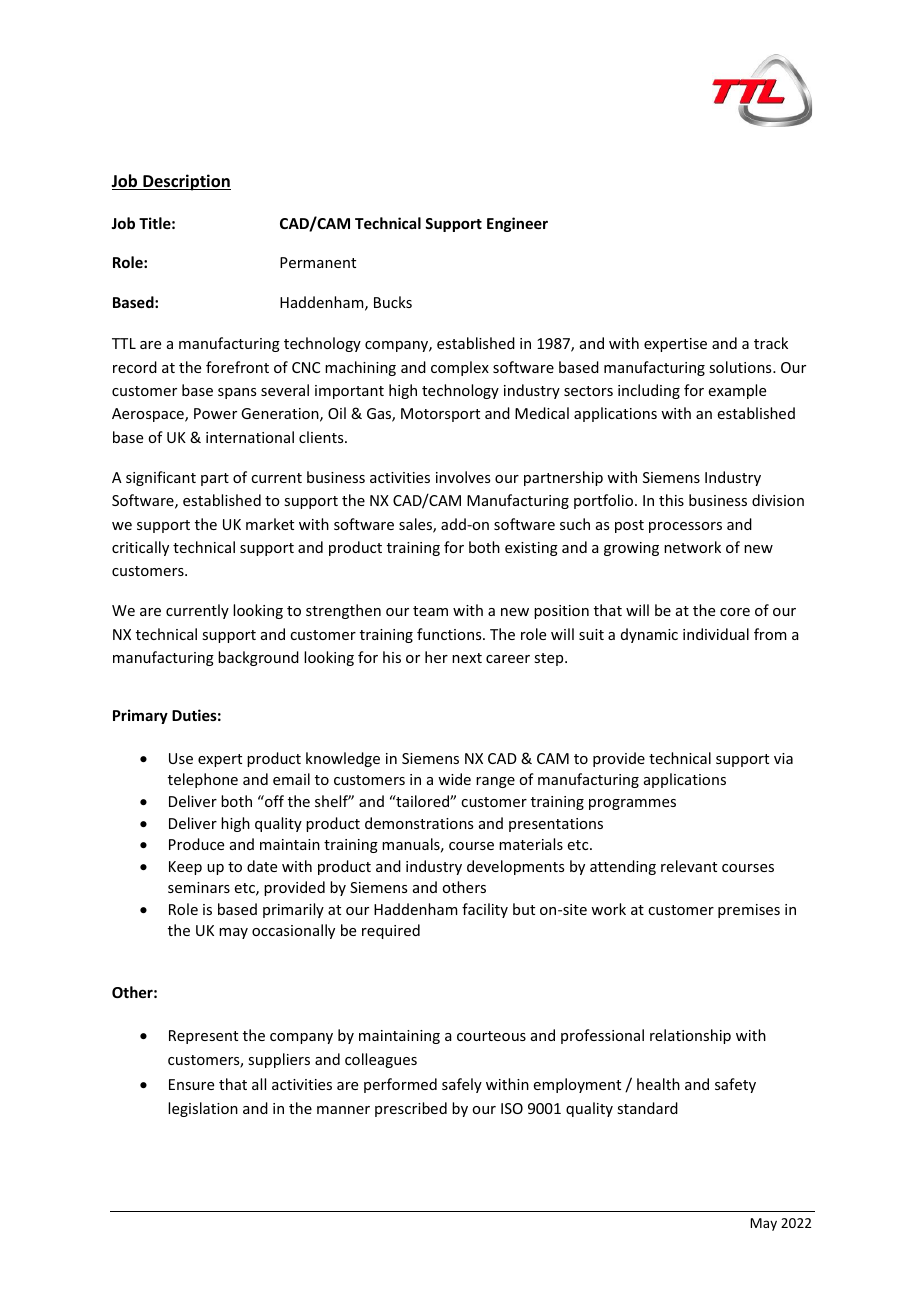 This image has height=1308, width=924. What do you see at coordinates (185, 868) in the image?
I see `Keep` at bounding box center [185, 868].
